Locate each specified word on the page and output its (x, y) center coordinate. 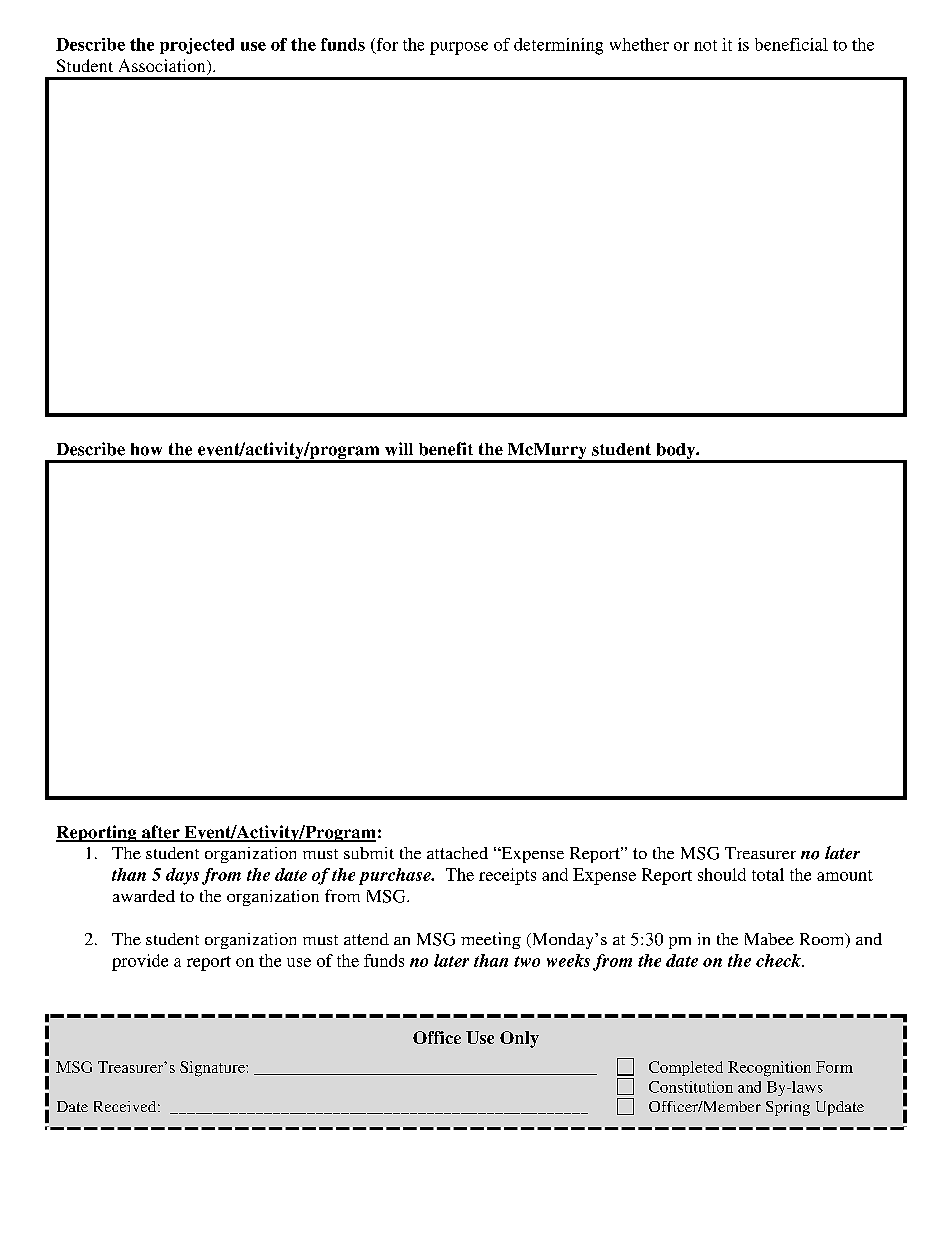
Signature (213, 1069)
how (146, 449)
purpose (459, 48)
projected (197, 46)
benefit (446, 449)
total (768, 874)
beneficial (791, 44)
